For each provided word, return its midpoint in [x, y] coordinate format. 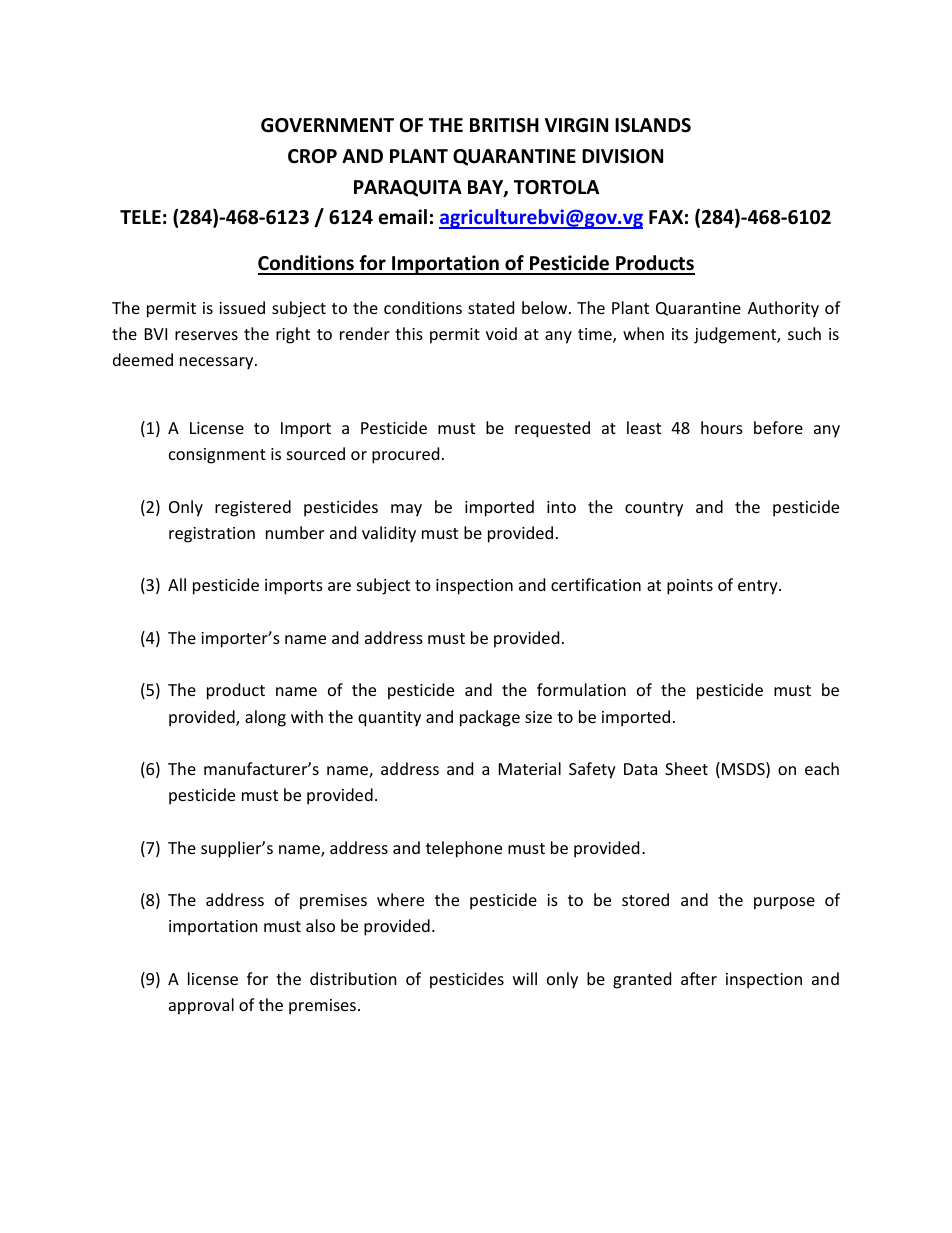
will [525, 978]
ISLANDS [653, 125]
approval [201, 1006]
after [699, 978]
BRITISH [504, 125]
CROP [312, 156]
